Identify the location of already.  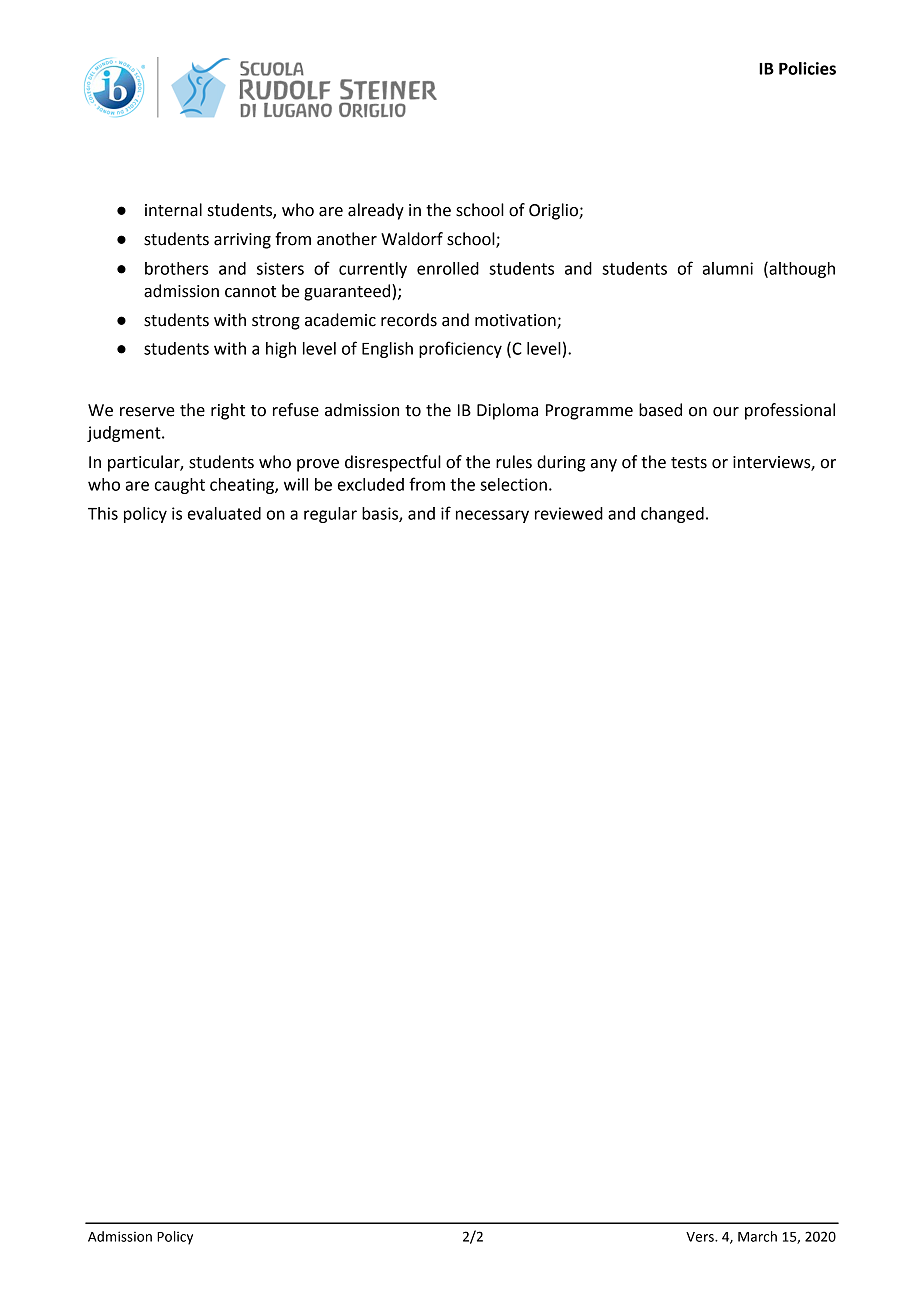
(376, 211).
